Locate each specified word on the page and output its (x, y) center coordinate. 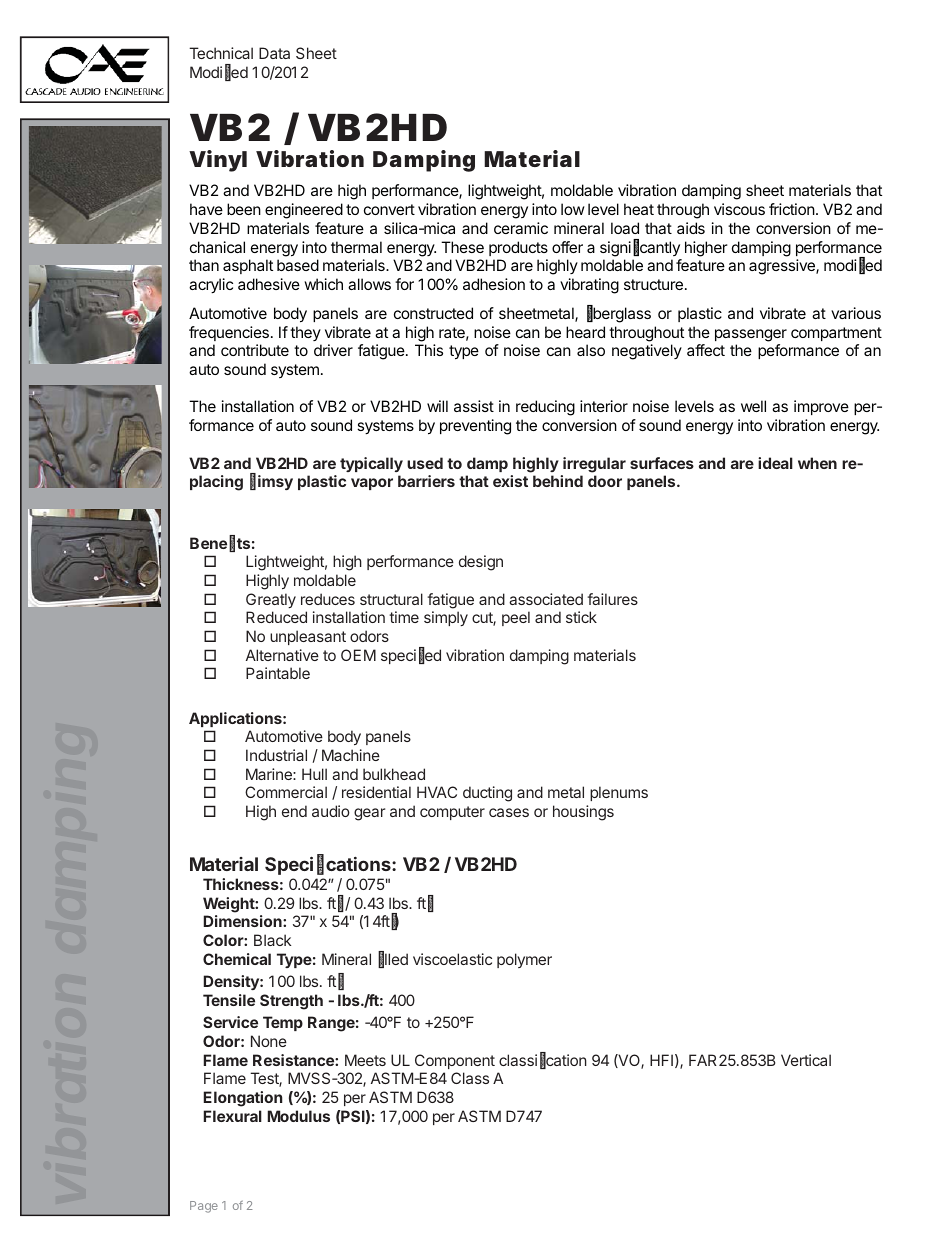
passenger (751, 335)
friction (792, 209)
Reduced (276, 617)
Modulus (299, 1116)
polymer (524, 960)
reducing (545, 408)
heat (639, 209)
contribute (255, 350)
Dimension (244, 921)
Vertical (806, 1060)
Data (274, 53)
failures (612, 599)
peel (516, 618)
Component (455, 1061)
